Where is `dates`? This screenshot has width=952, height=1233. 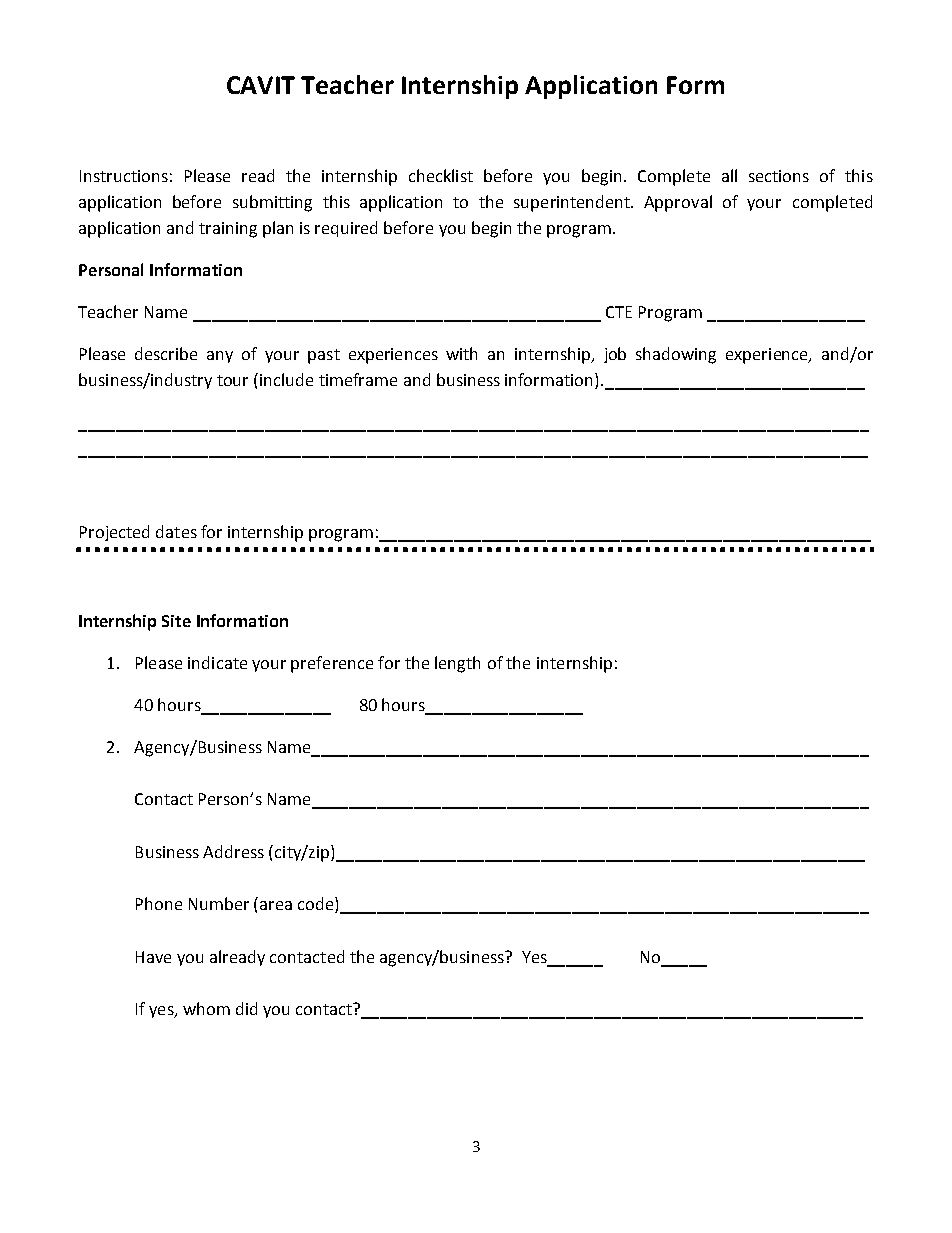
dates is located at coordinates (176, 531).
